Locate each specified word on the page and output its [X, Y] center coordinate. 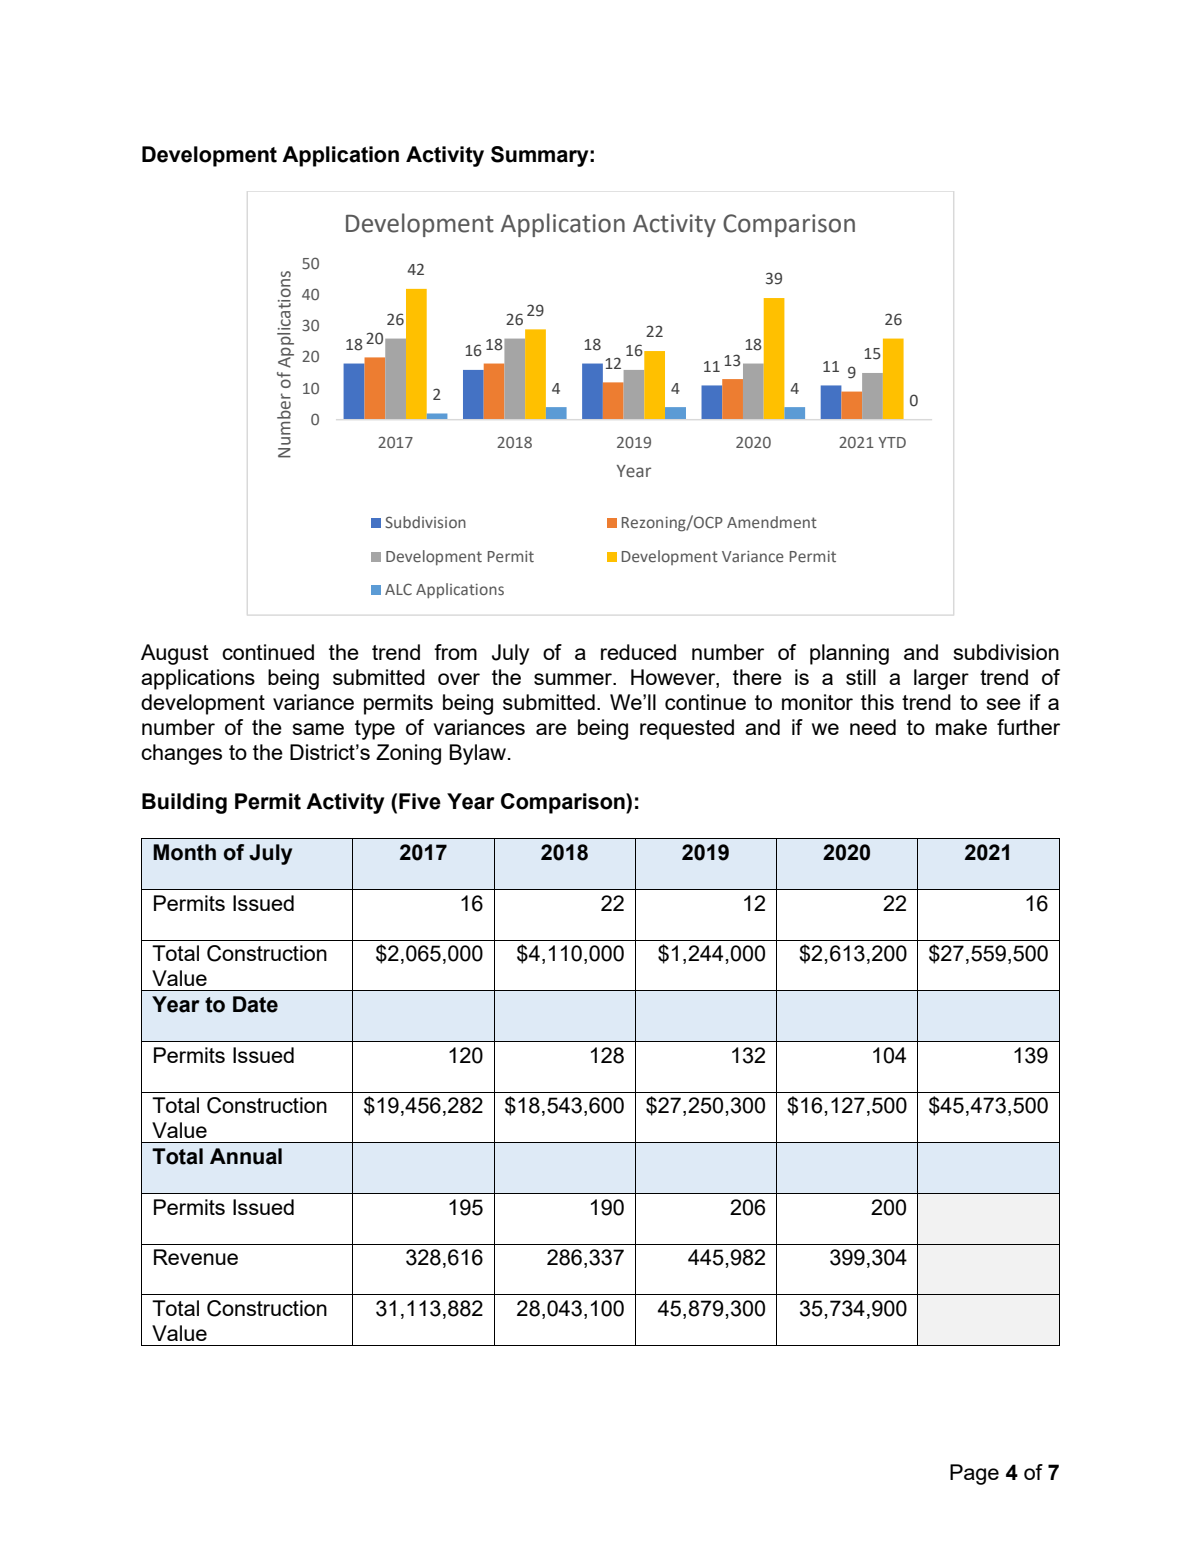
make [961, 727]
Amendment [772, 522]
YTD [892, 442]
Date [255, 1004]
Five [420, 801]
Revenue [196, 1257]
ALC [398, 589]
